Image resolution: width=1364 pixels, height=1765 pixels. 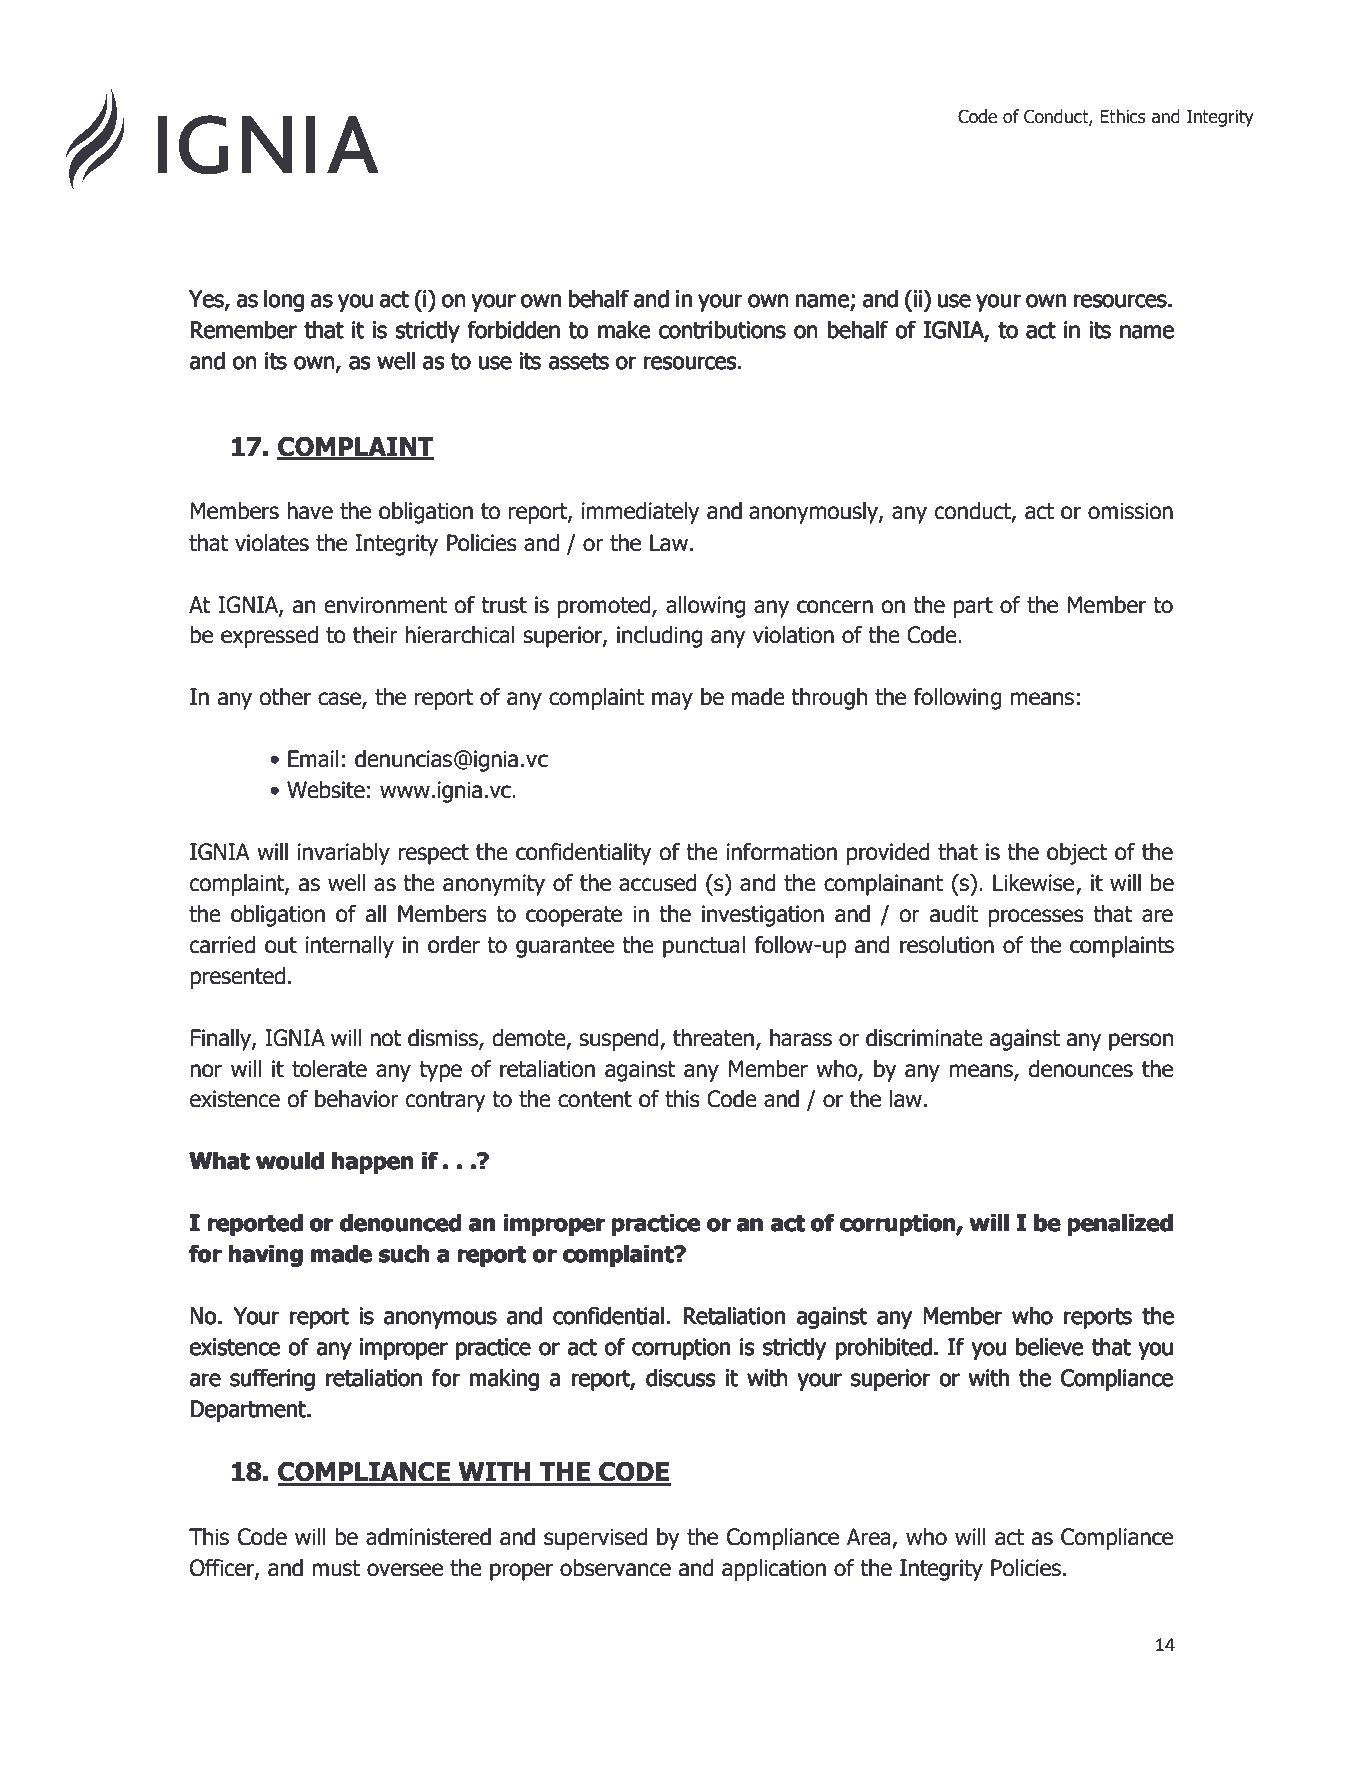 What do you see at coordinates (284, 301) in the document?
I see `long` at bounding box center [284, 301].
